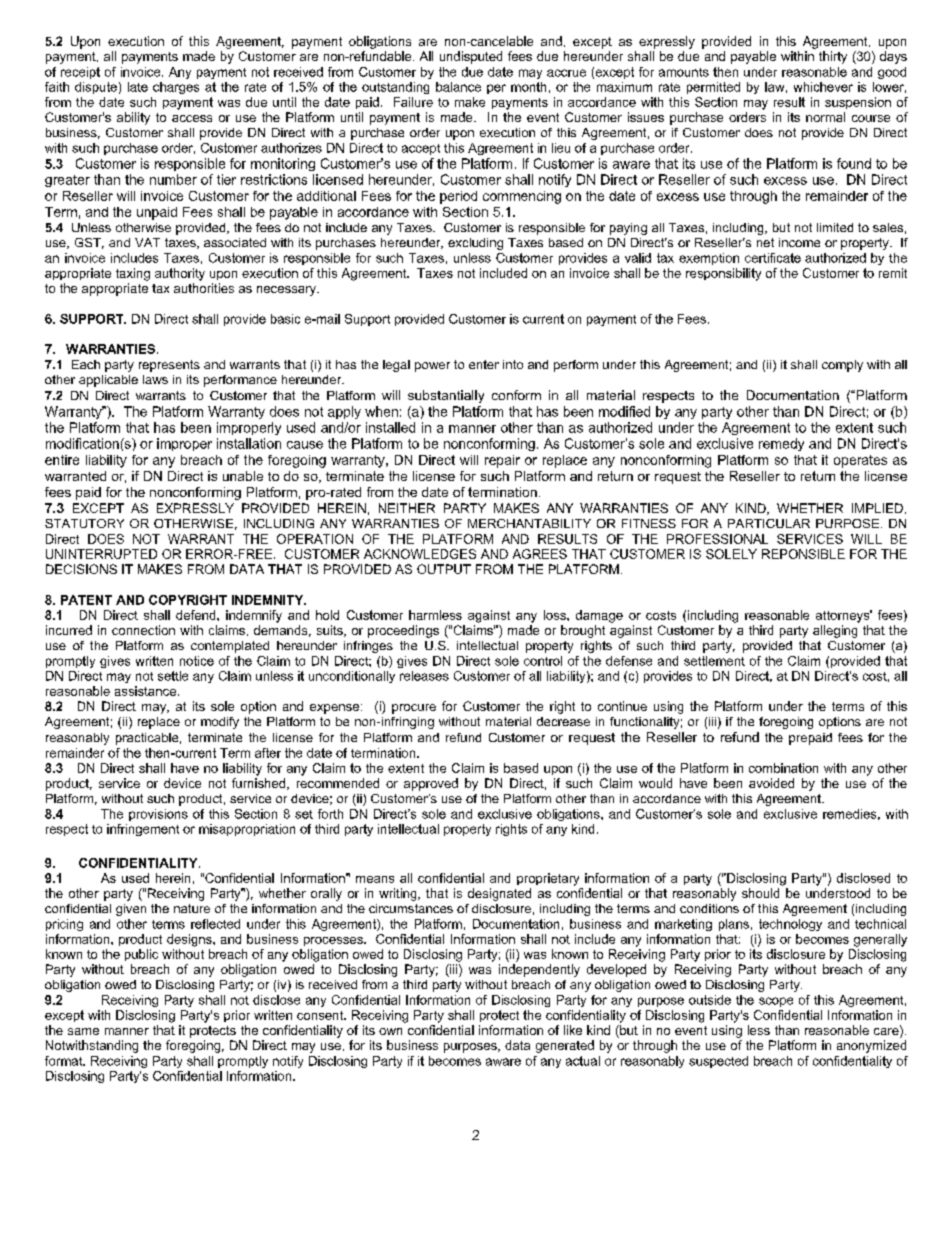  I want to click on same, so click(83, 1031).
